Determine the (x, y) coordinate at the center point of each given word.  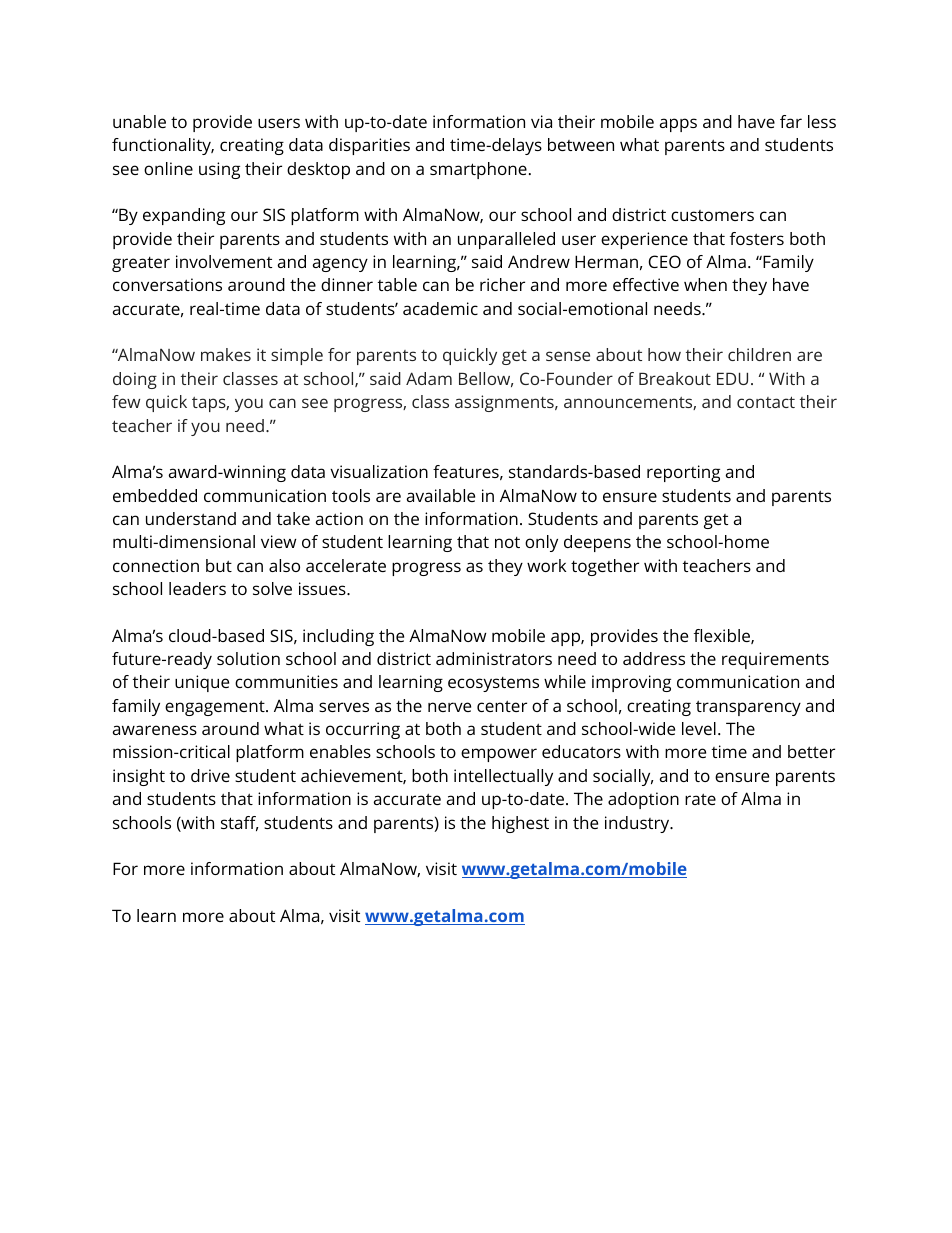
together (605, 567)
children (759, 354)
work (546, 565)
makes (226, 354)
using (219, 170)
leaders (197, 588)
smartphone (478, 170)
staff (239, 823)
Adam (429, 378)
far (791, 121)
